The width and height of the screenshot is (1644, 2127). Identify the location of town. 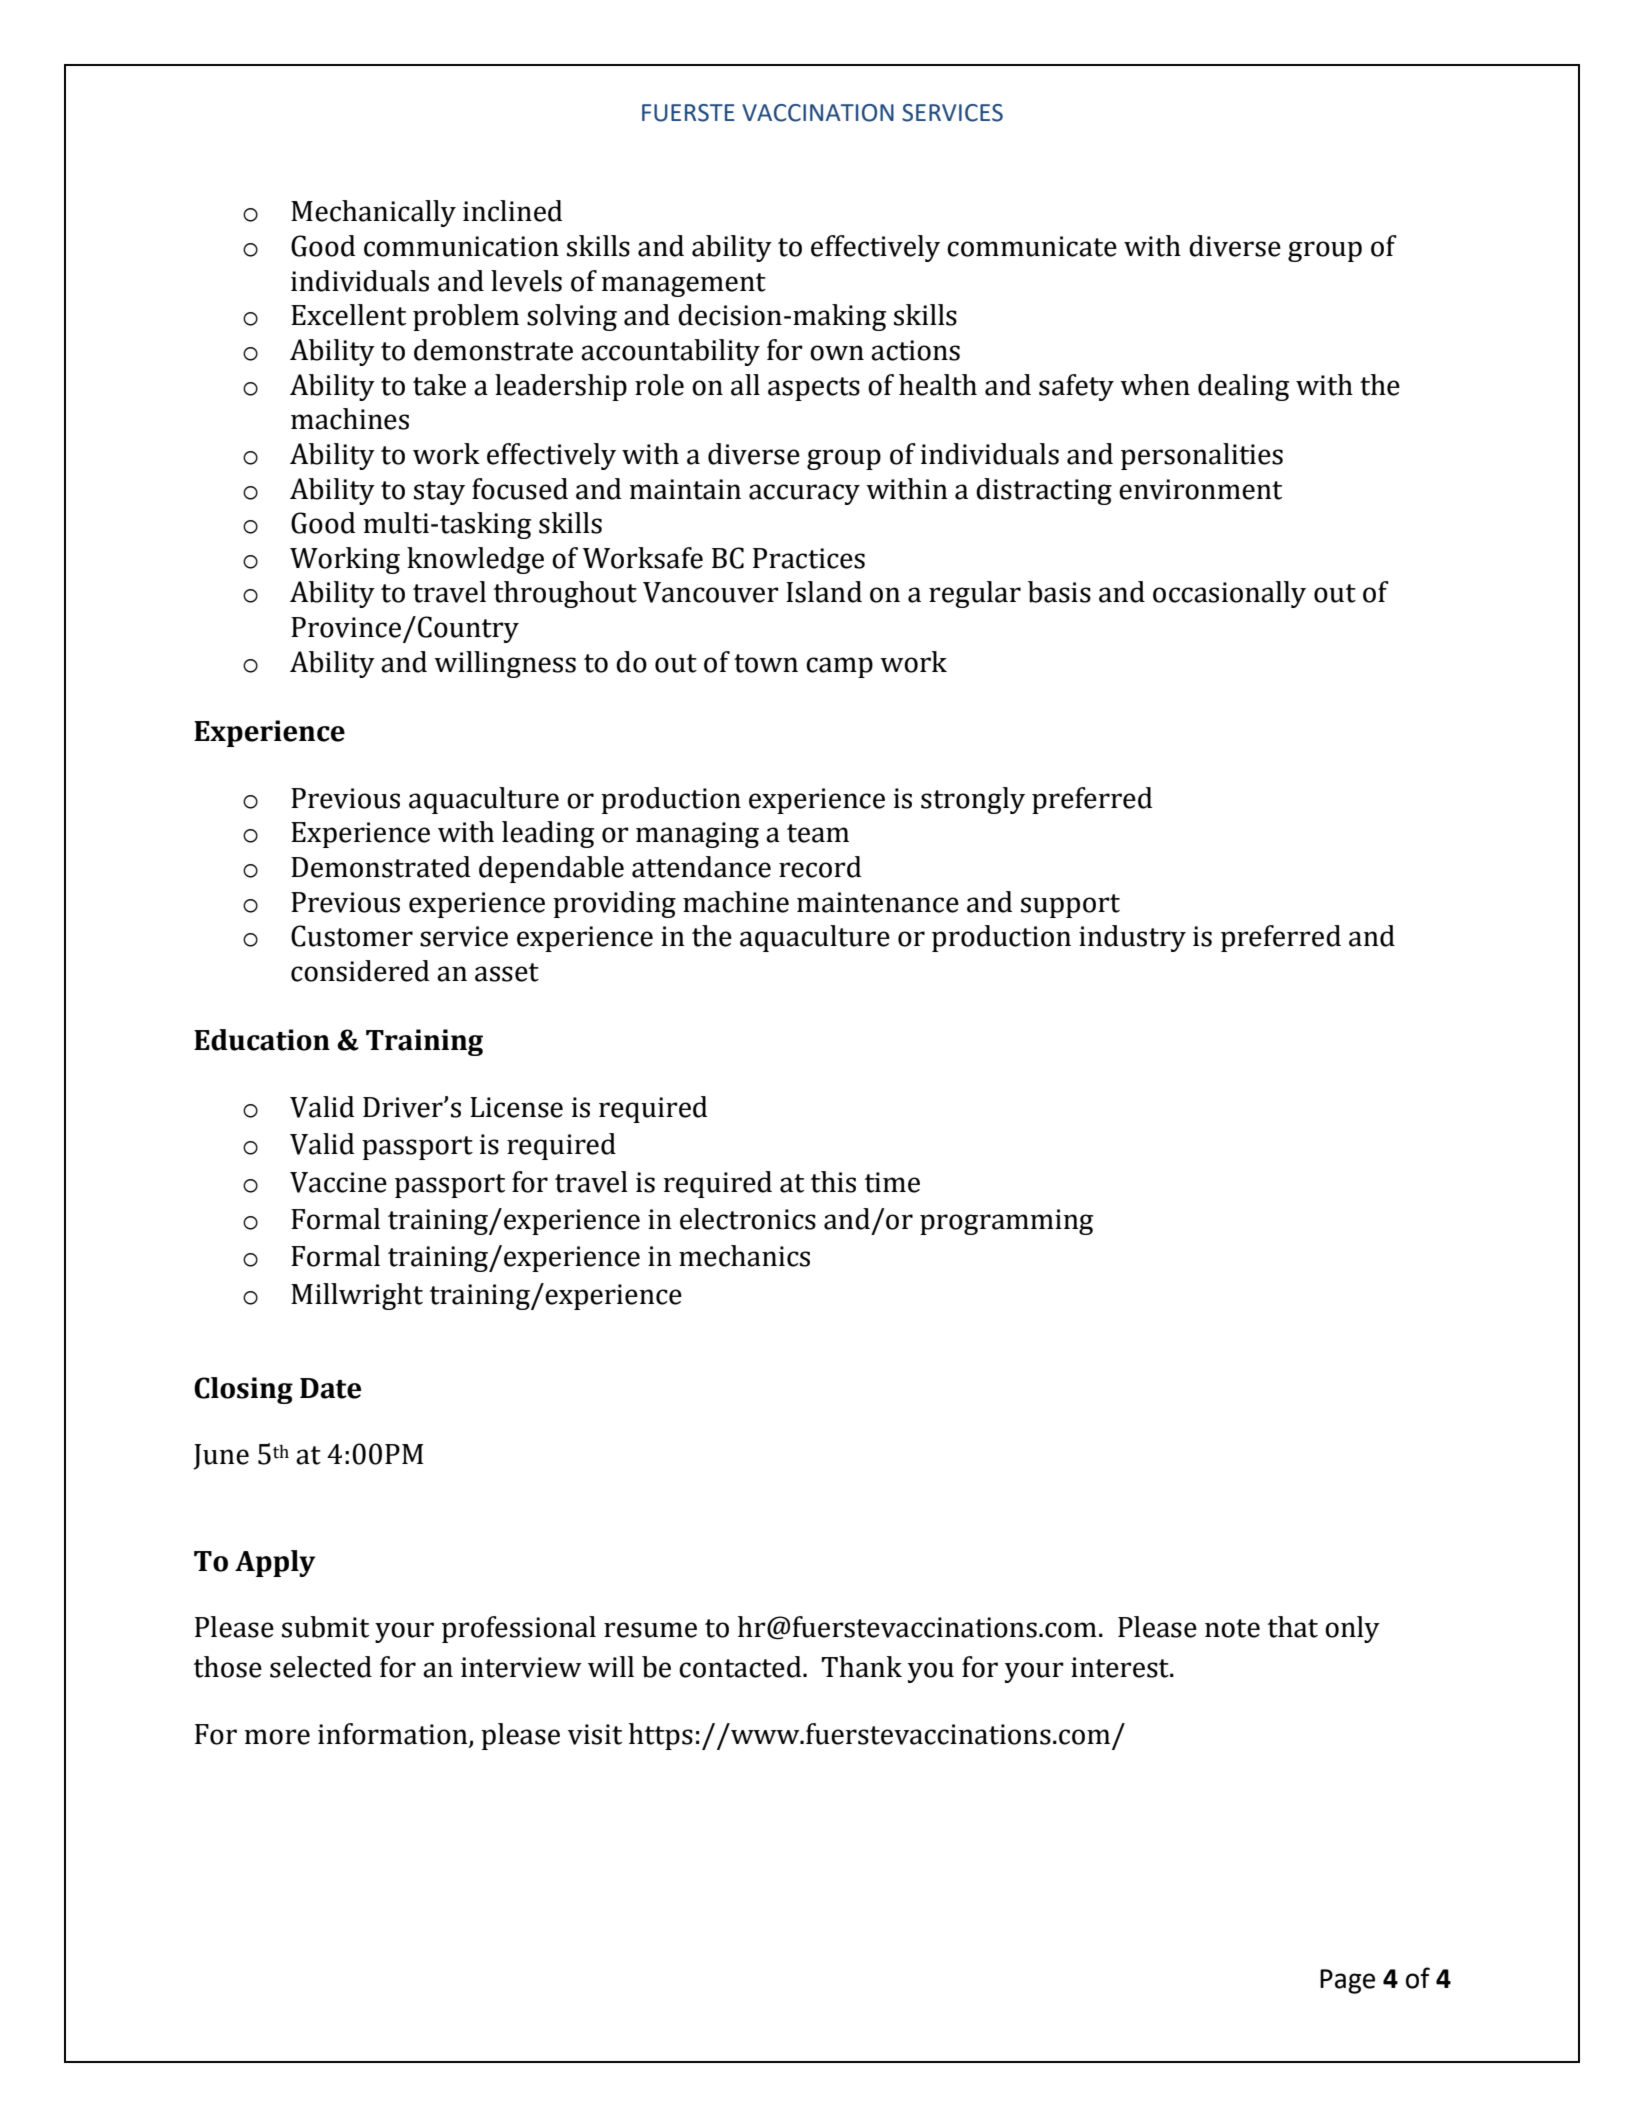
(766, 663).
